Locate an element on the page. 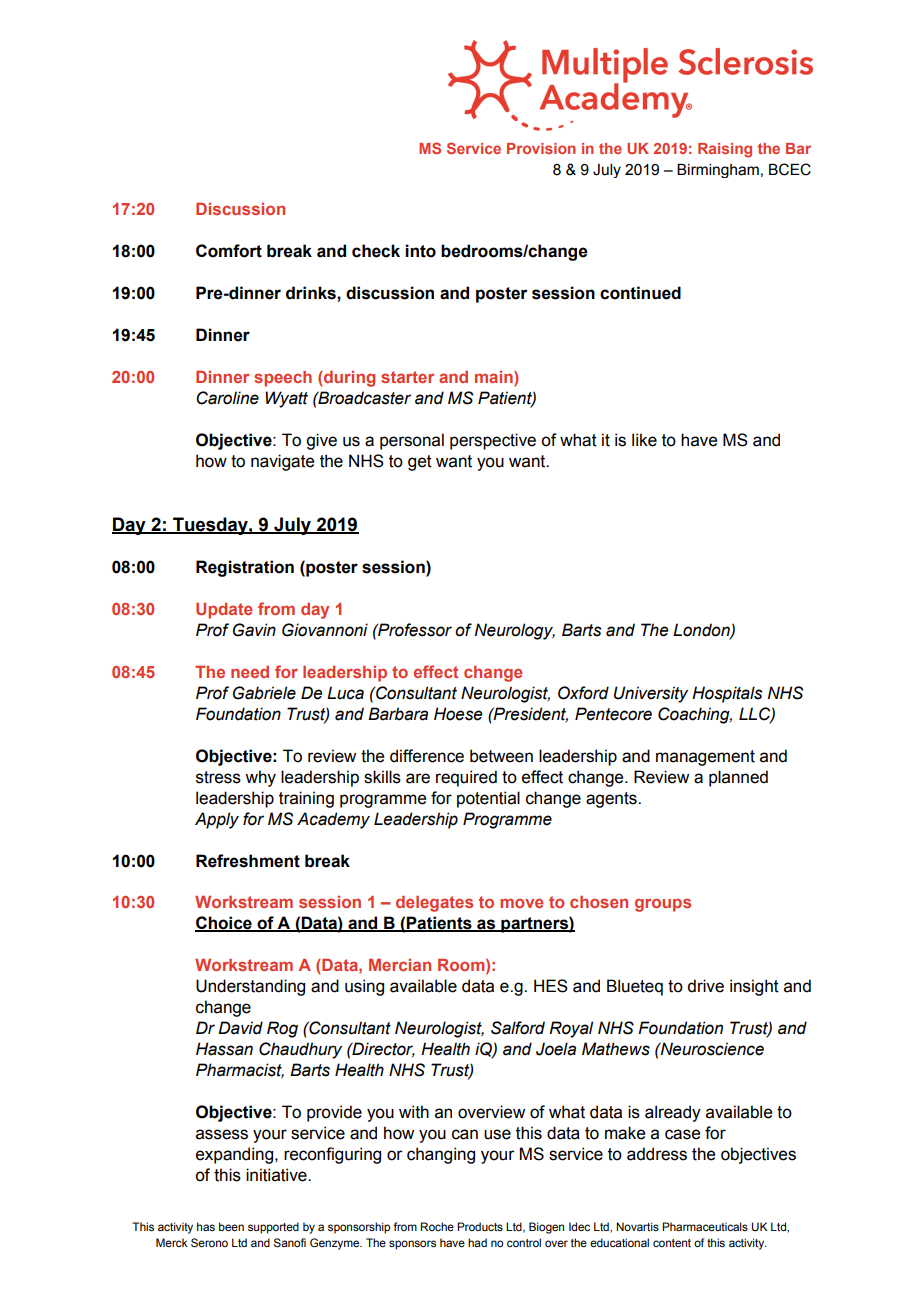 This page has height=1308, width=924. Barbara is located at coordinates (398, 714).
